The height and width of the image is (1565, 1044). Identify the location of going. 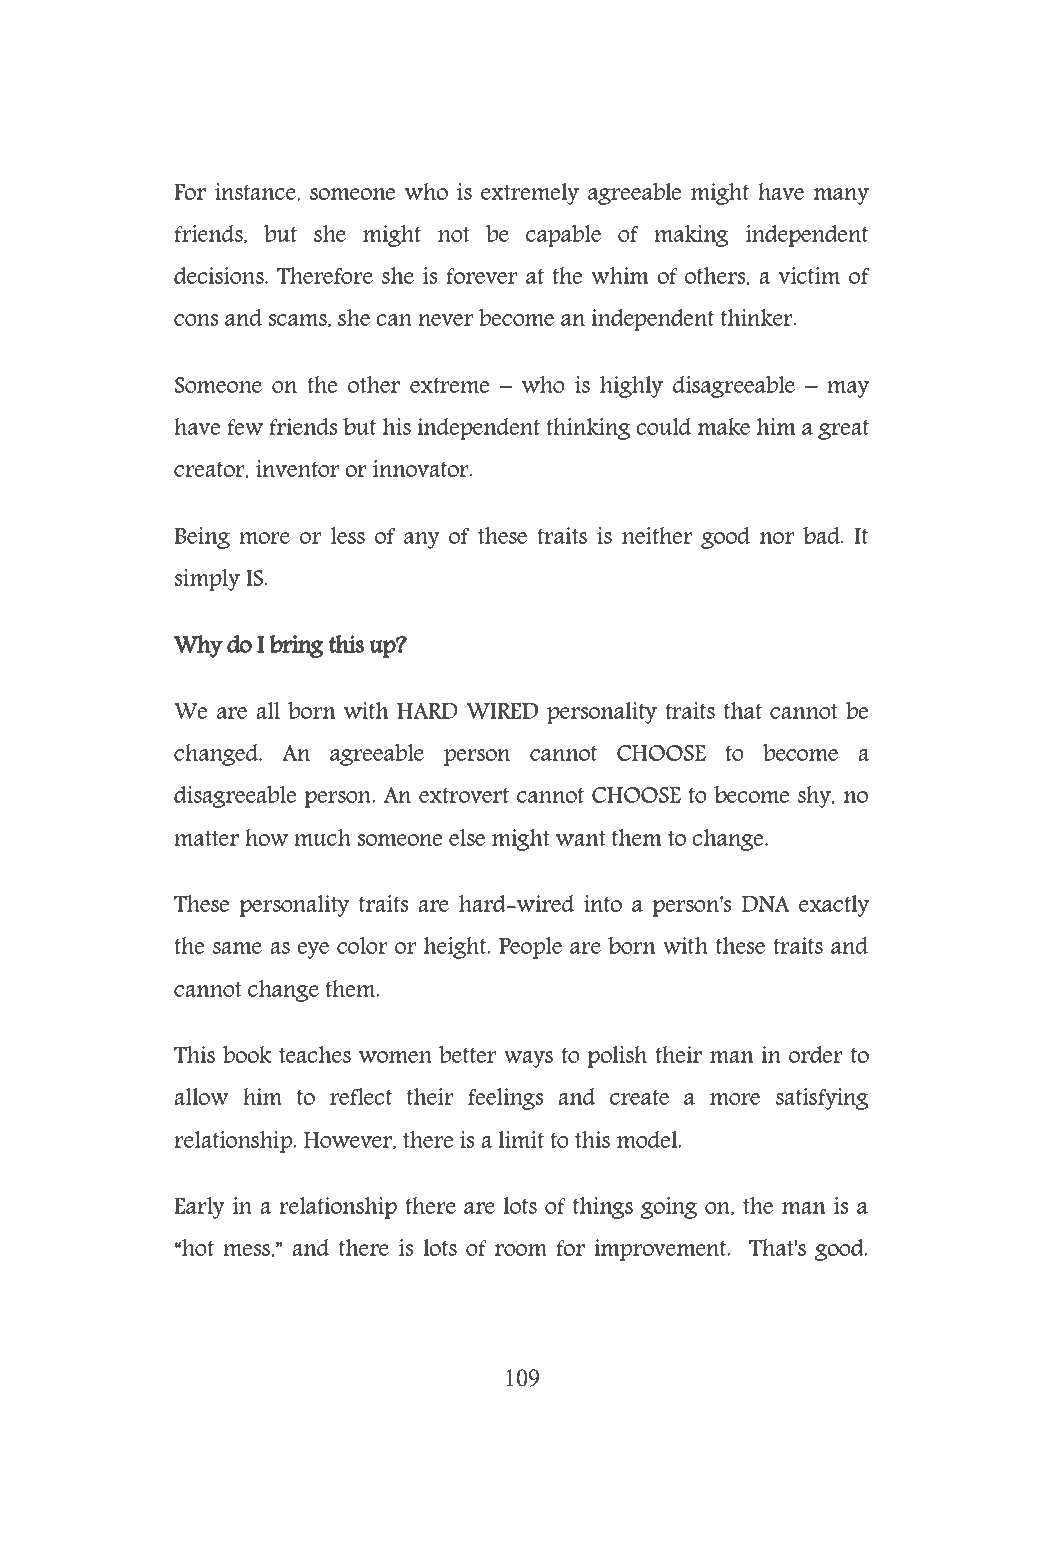
(669, 1208).
